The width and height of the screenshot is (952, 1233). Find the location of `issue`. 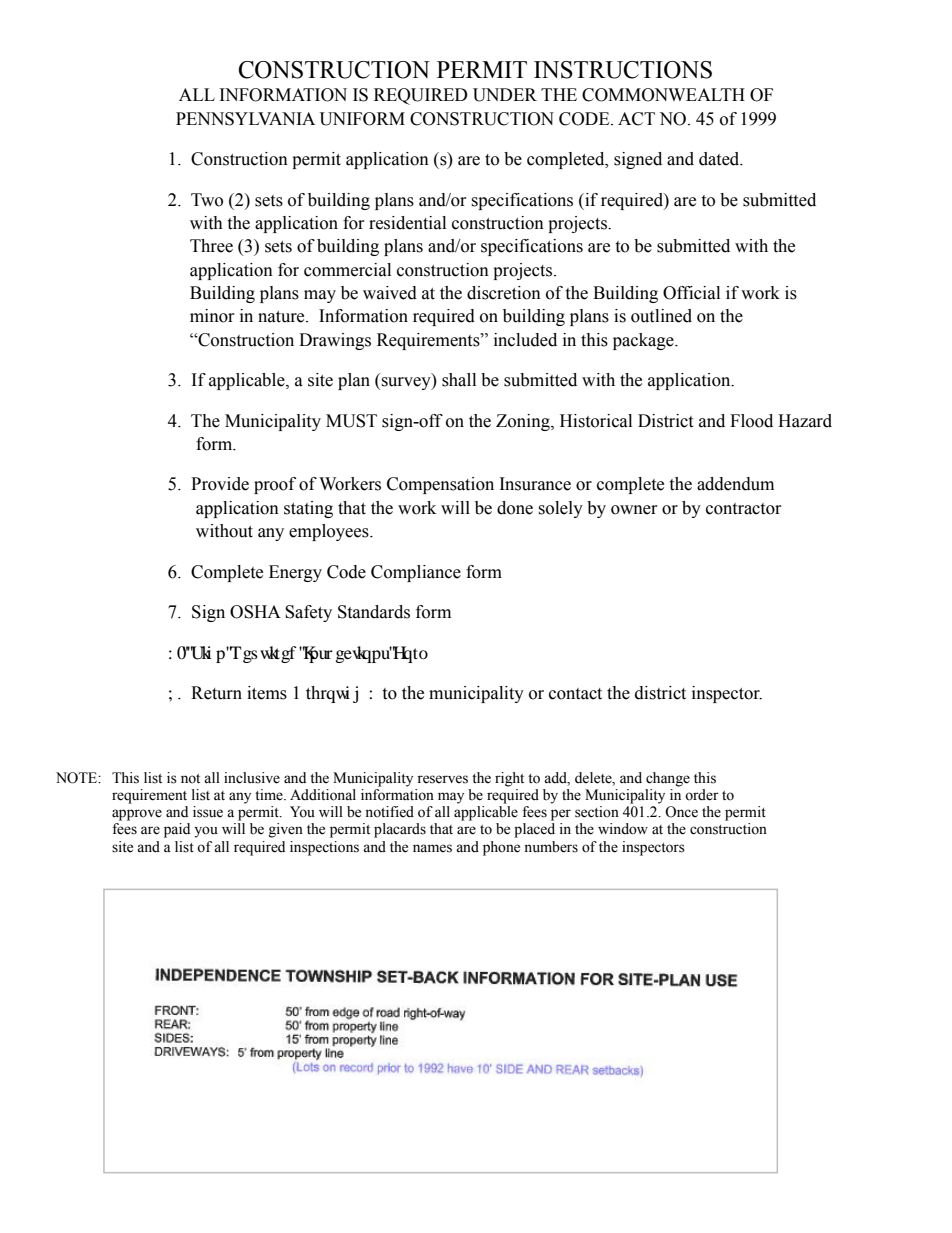

issue is located at coordinates (208, 812).
